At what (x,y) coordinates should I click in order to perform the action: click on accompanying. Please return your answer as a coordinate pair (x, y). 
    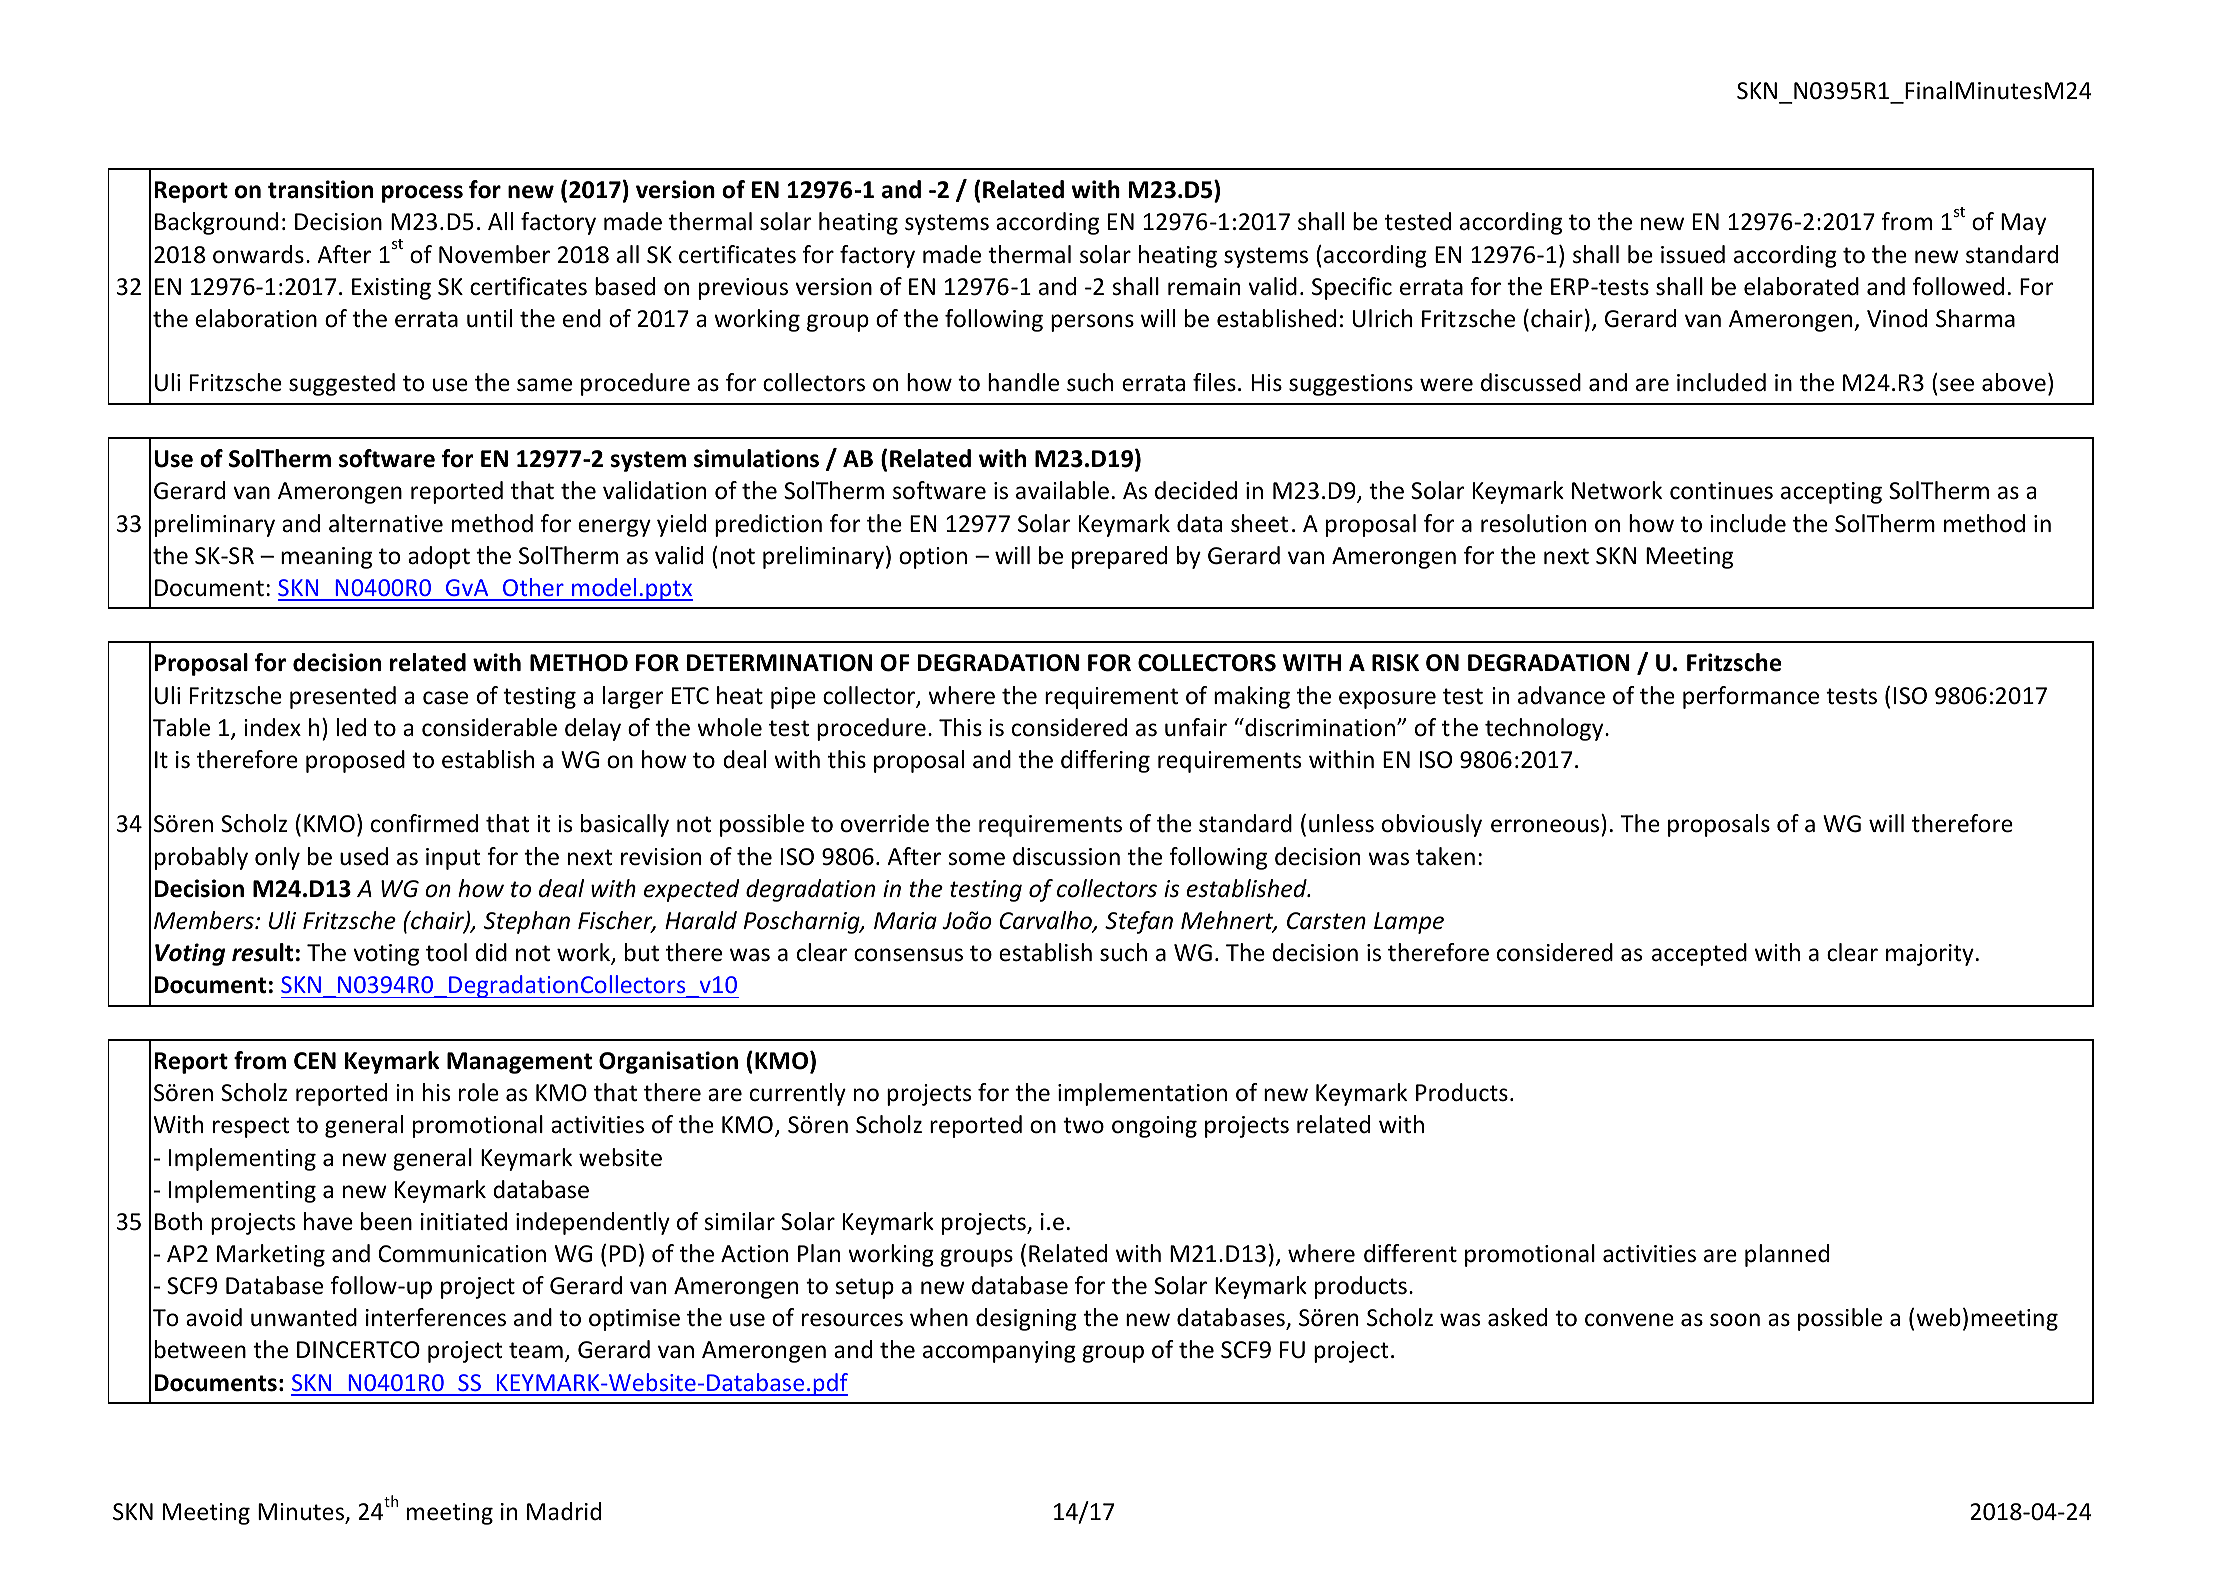
    Looking at the image, I should click on (999, 1352).
